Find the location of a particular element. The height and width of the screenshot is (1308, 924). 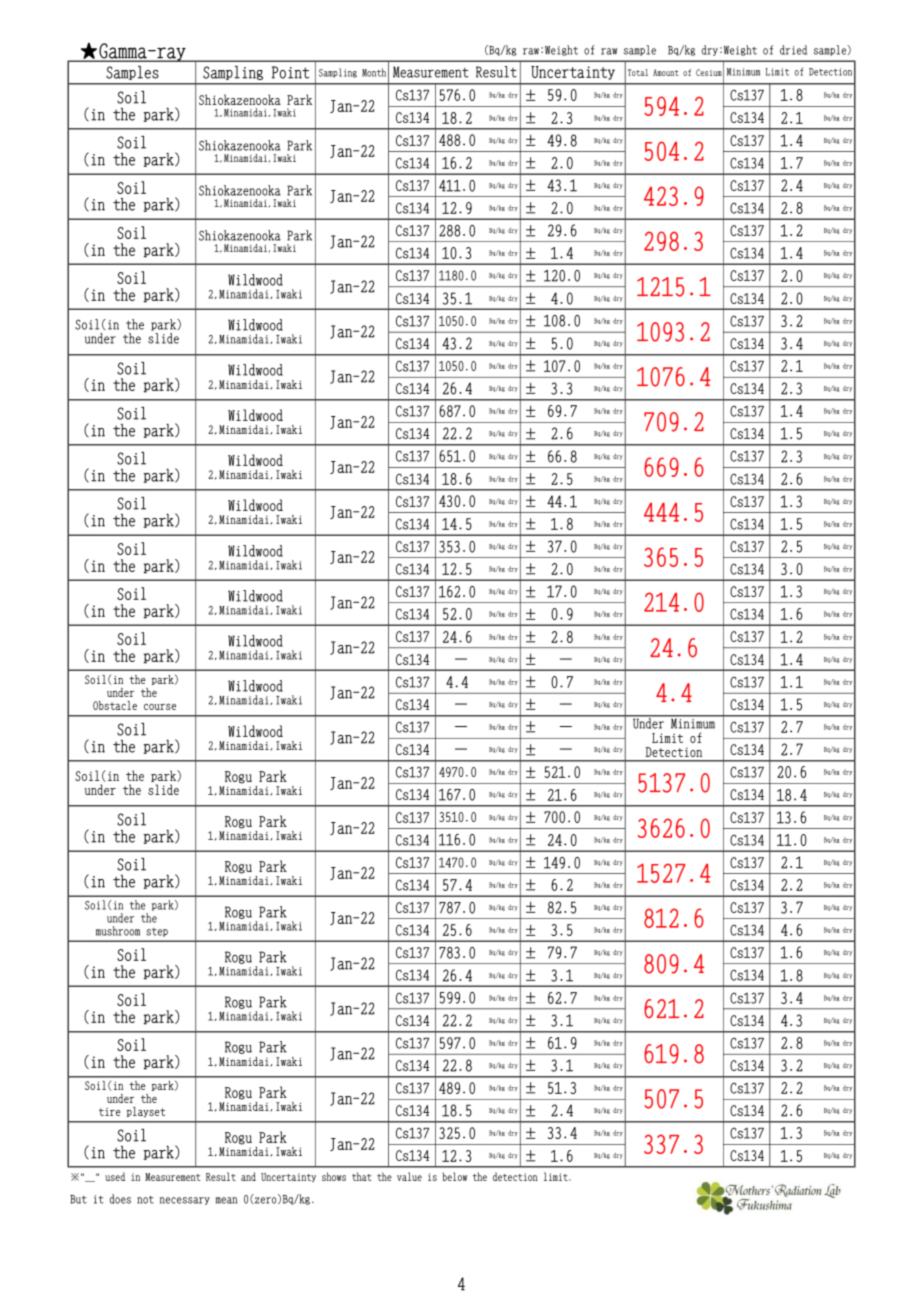

Obstacle is located at coordinates (115, 705).
